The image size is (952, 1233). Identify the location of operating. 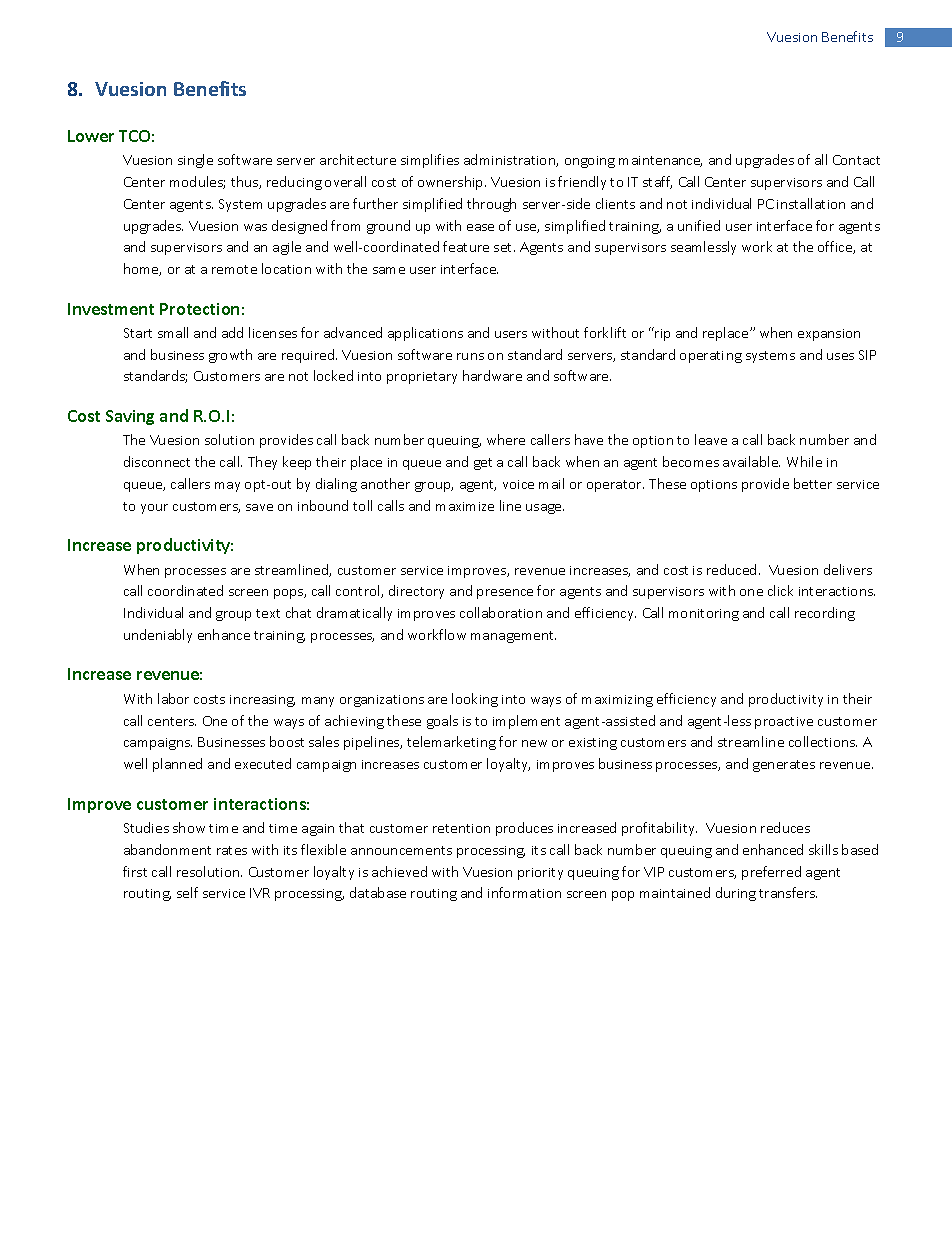
(711, 357).
